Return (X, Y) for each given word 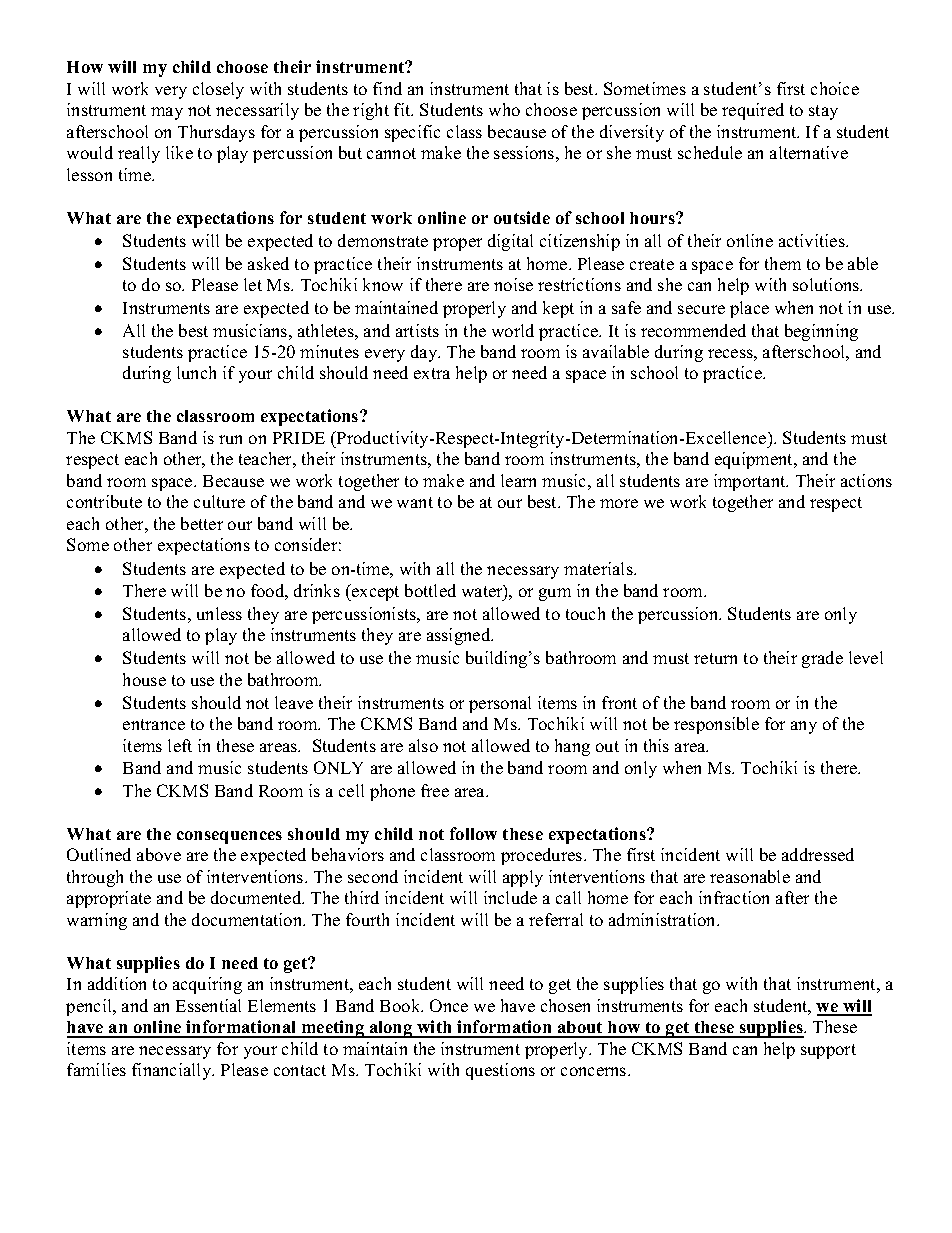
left (180, 745)
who (504, 109)
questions (500, 1071)
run (230, 439)
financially (173, 1071)
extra (432, 373)
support (828, 1051)
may (167, 113)
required (753, 111)
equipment (755, 460)
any (804, 727)
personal (500, 704)
